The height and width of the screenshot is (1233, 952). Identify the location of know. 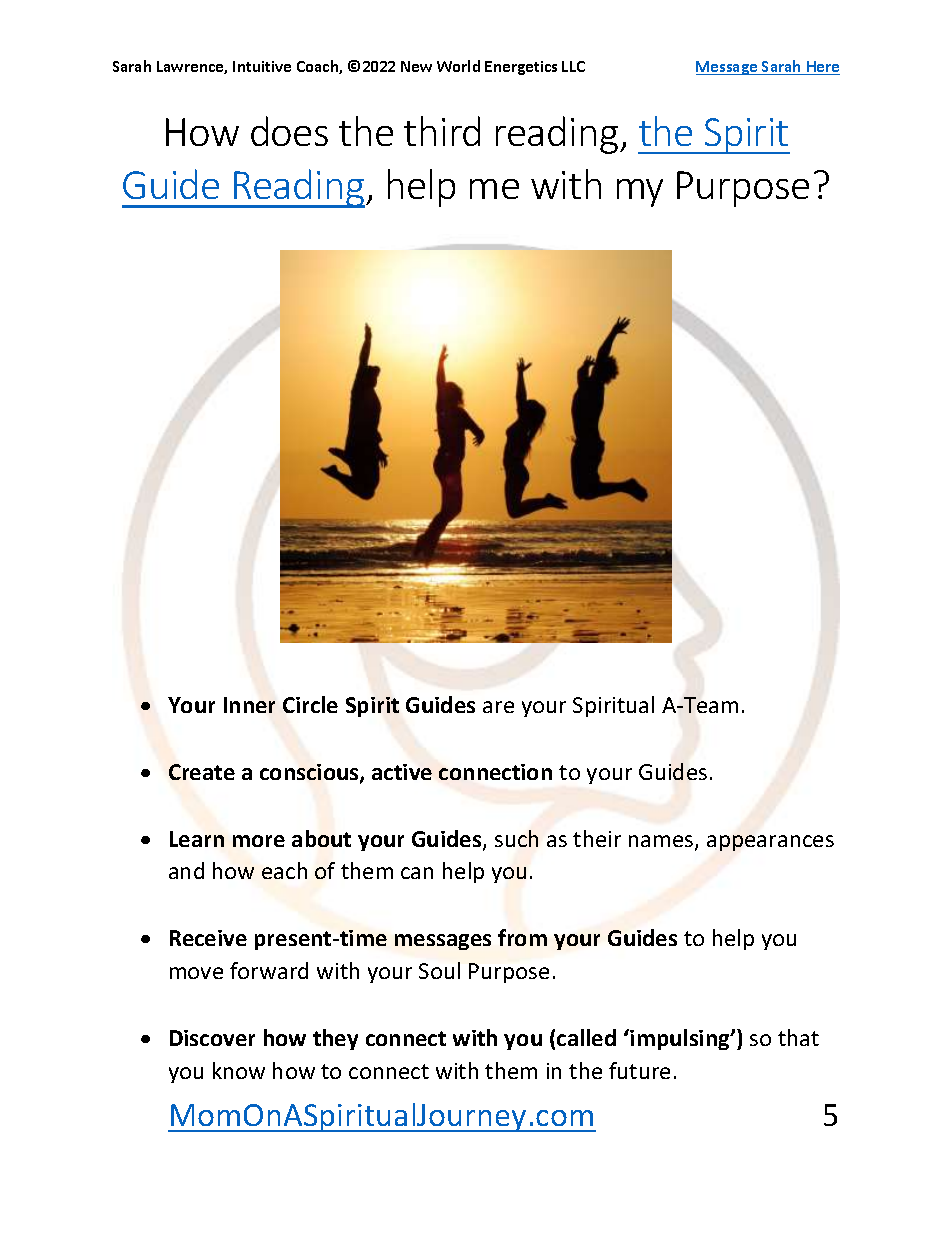
(239, 1070).
